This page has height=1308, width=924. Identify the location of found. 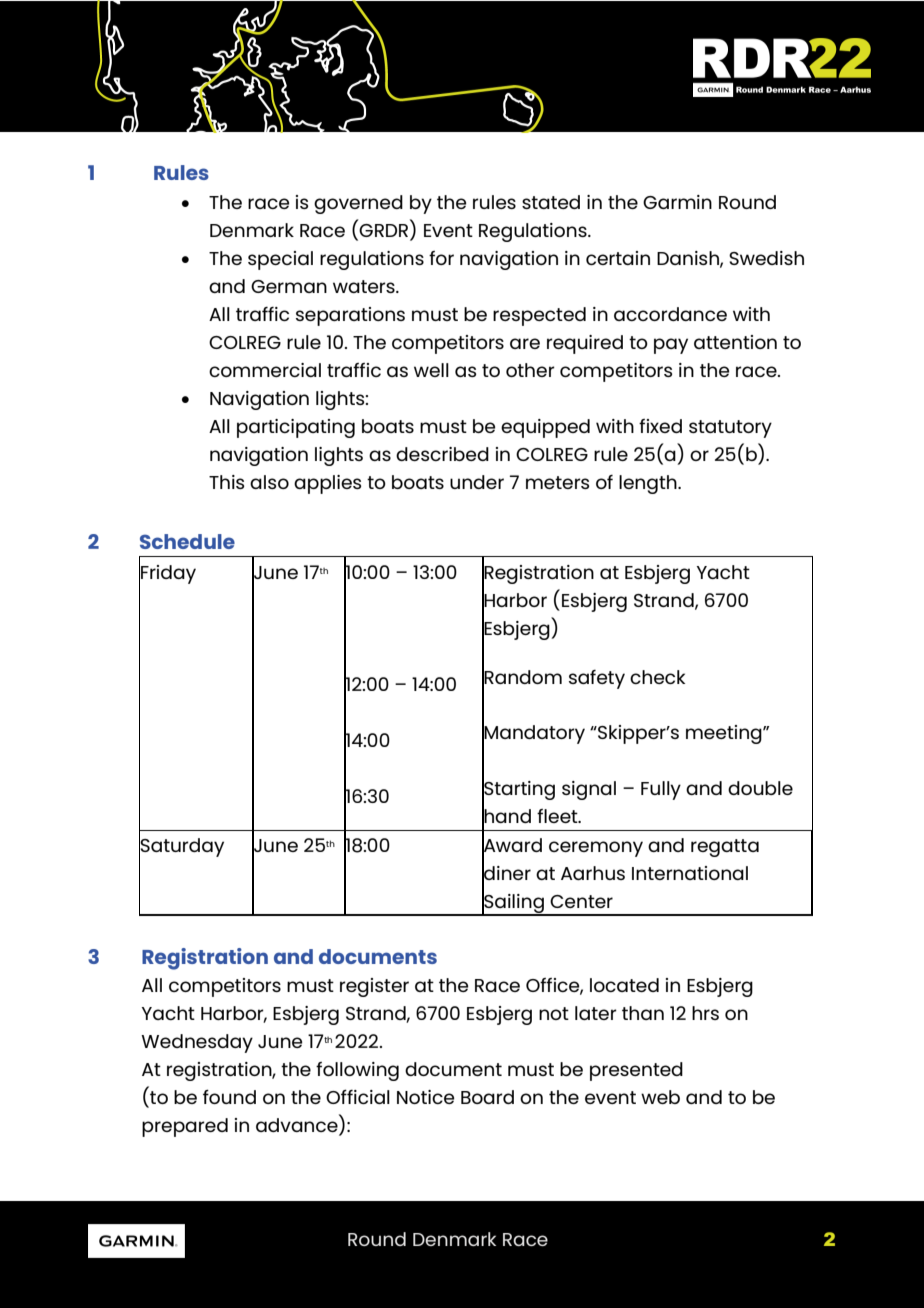
(229, 1096).
